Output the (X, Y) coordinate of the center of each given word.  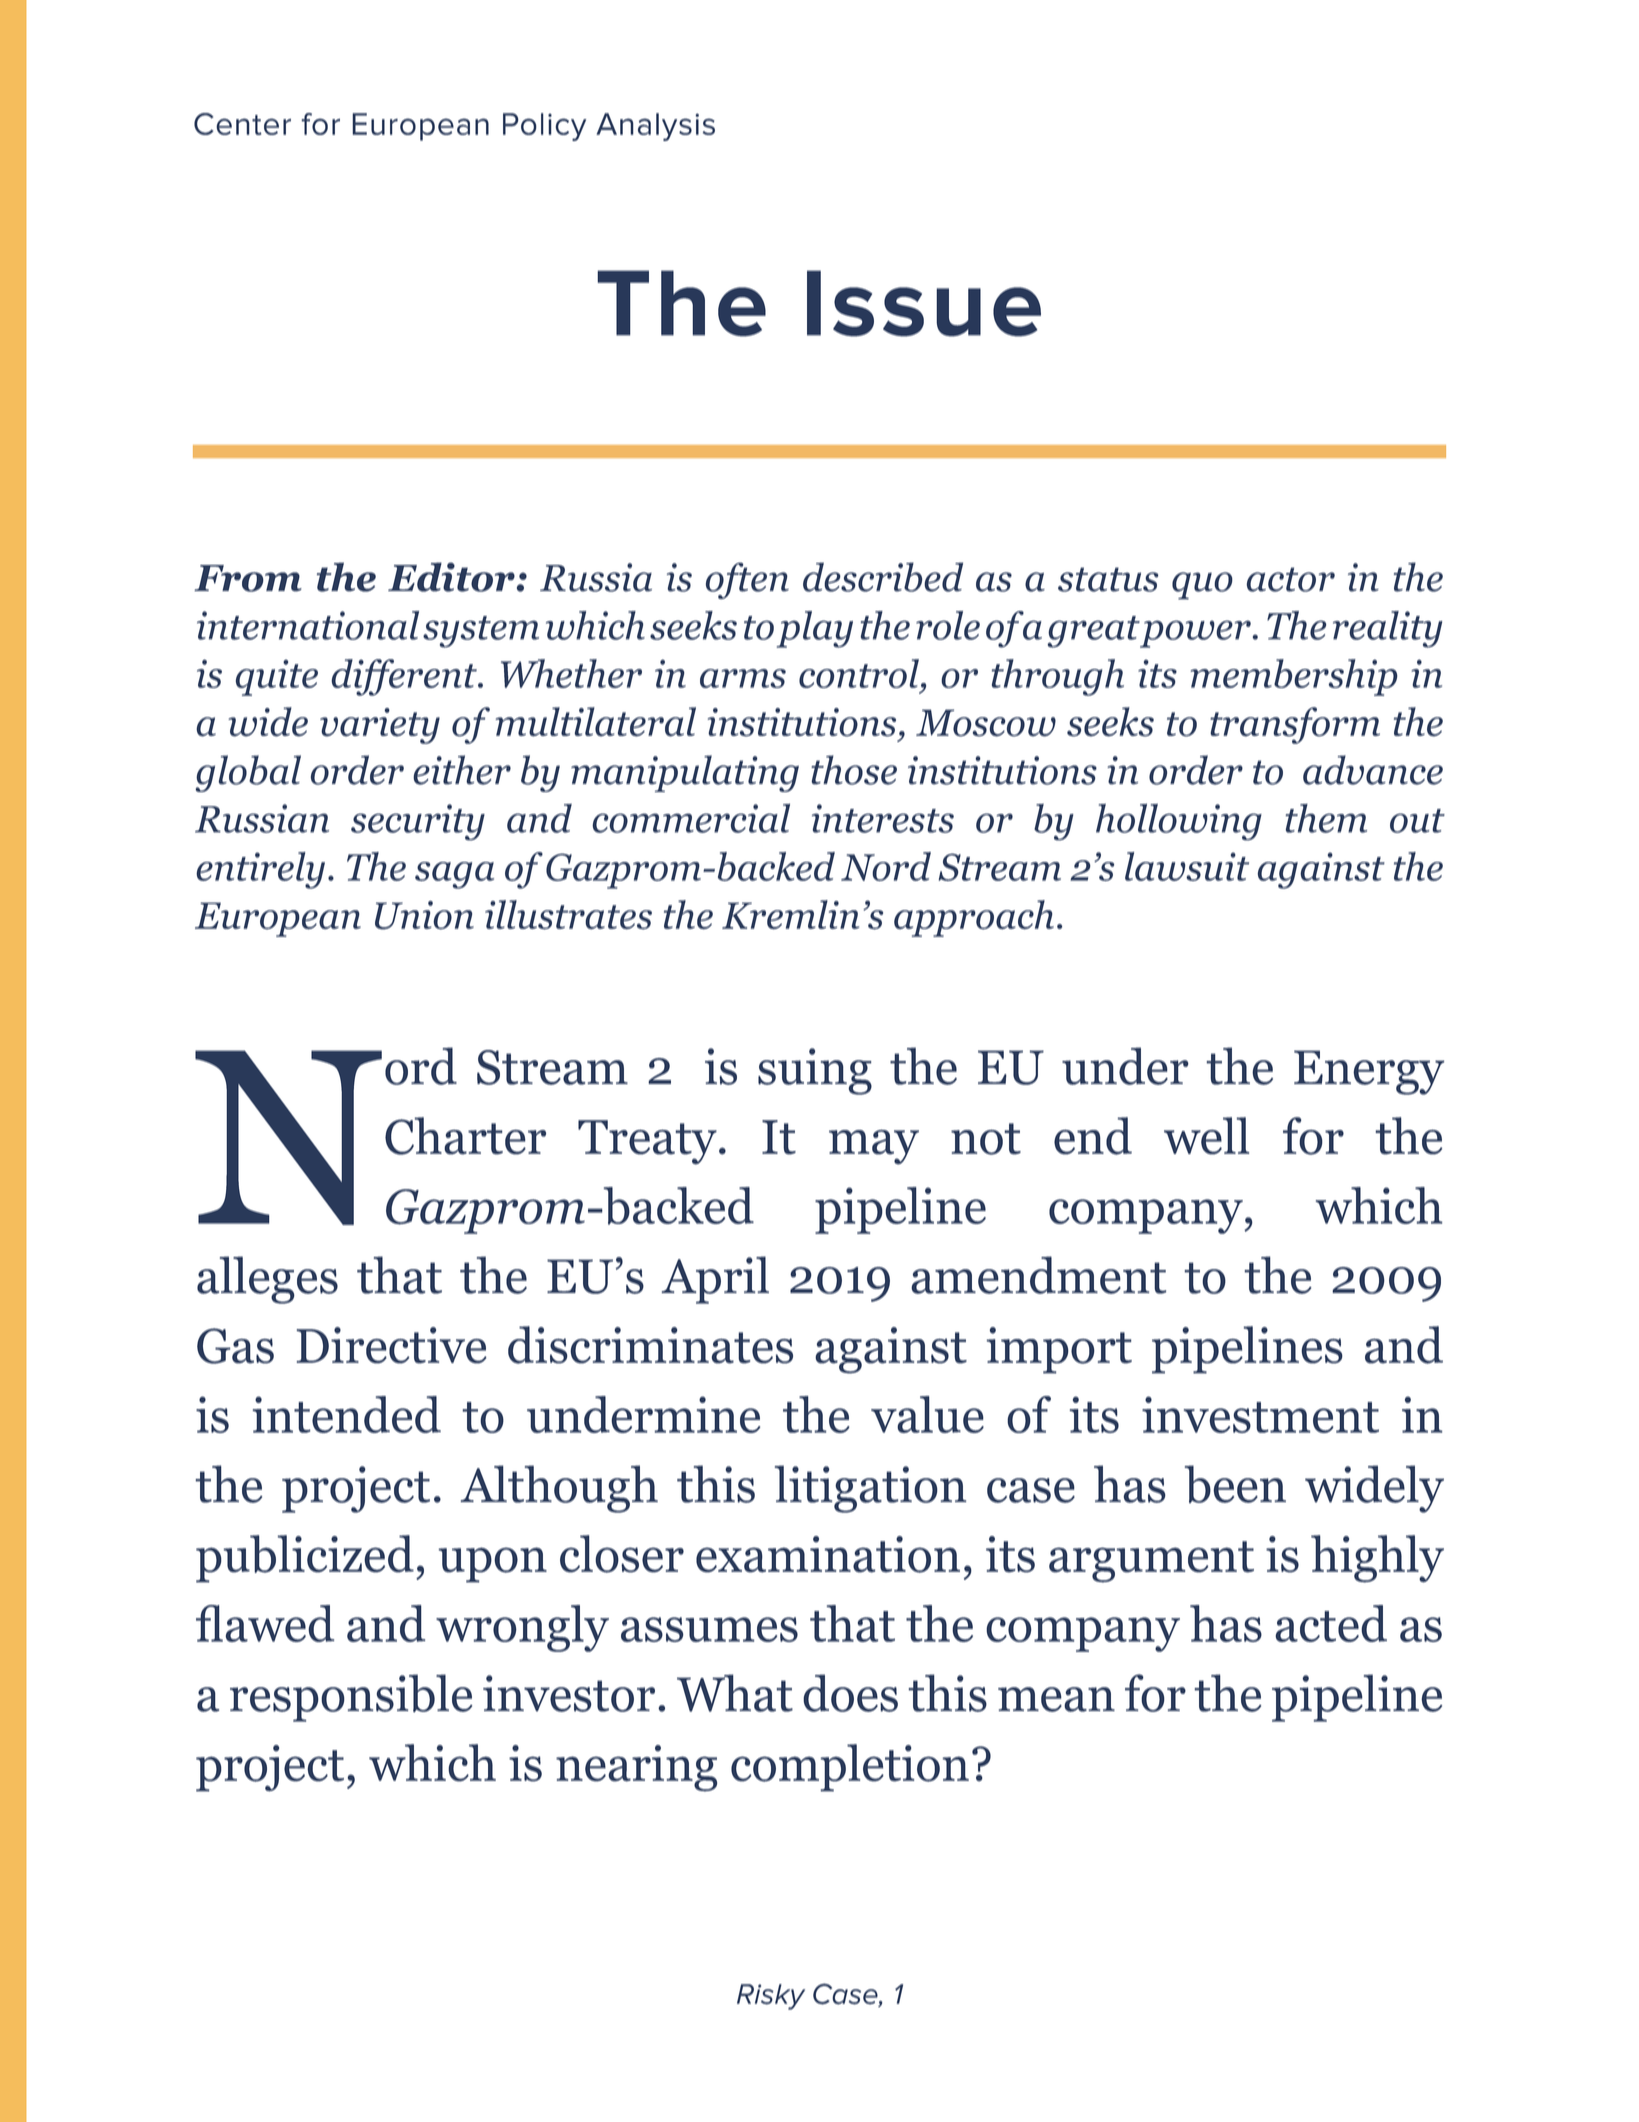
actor (1290, 579)
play (815, 629)
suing (815, 1071)
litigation (871, 1489)
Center (242, 124)
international (308, 625)
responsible (351, 1698)
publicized (305, 1559)
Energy (1369, 1072)
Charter (465, 1136)
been (1235, 1484)
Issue (924, 303)
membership (1294, 677)
